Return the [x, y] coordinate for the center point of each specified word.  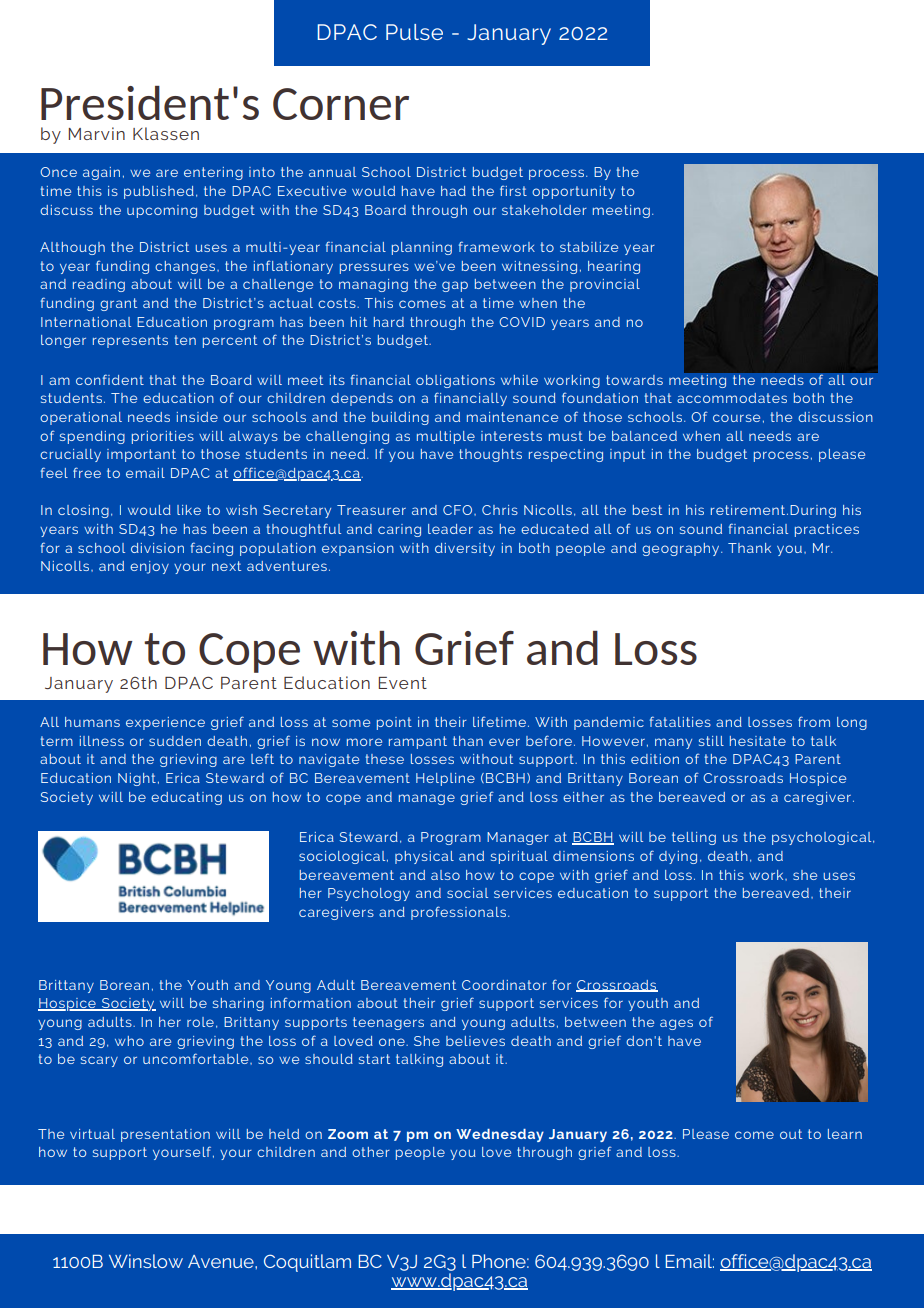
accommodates [732, 398]
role [200, 1022]
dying [678, 857]
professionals [460, 913]
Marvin [97, 133]
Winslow [146, 1261]
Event [403, 683]
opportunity [573, 192]
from [814, 721]
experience [165, 723]
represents [130, 341]
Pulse [414, 32]
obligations [455, 381]
